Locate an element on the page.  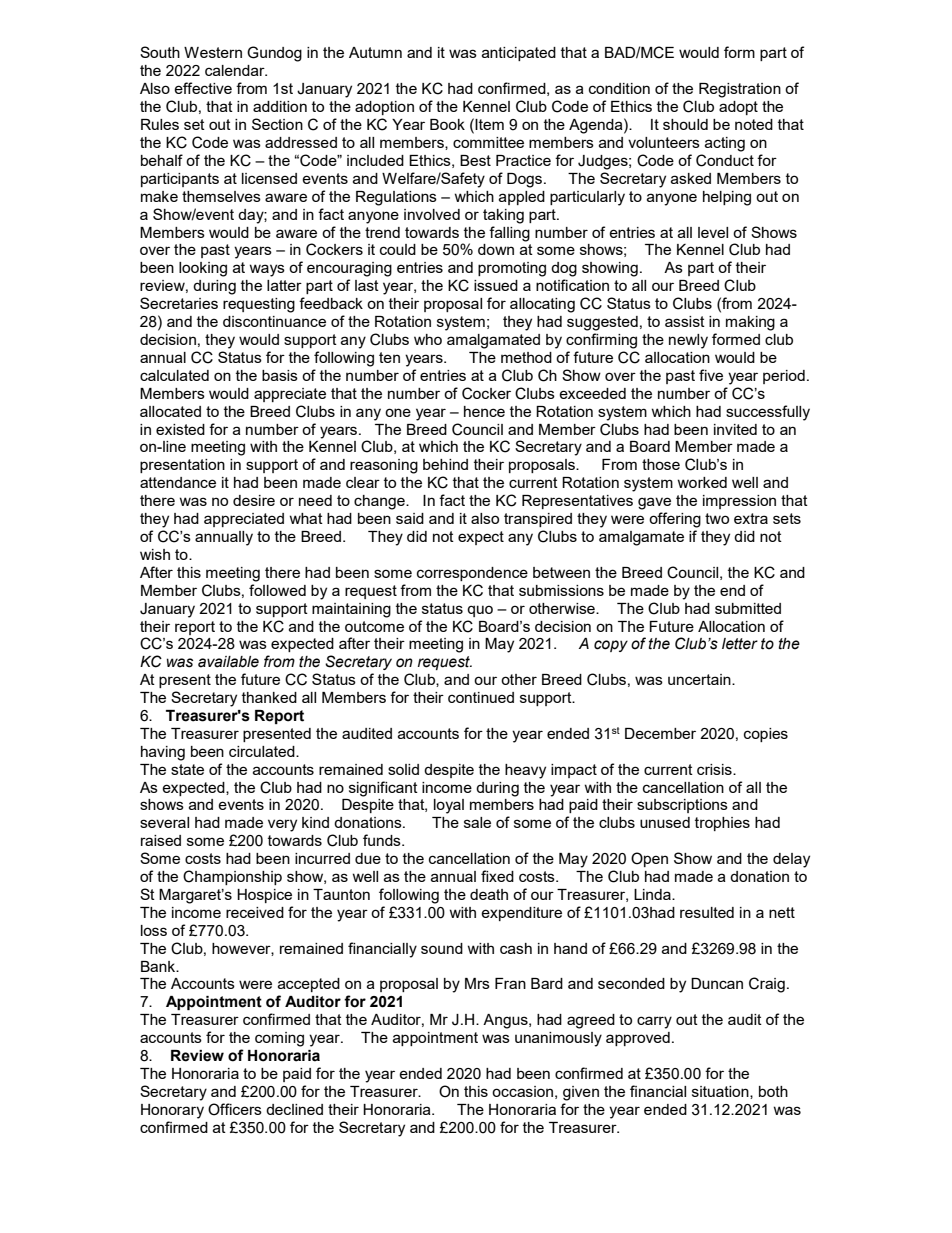
Item is located at coordinates (489, 124).
